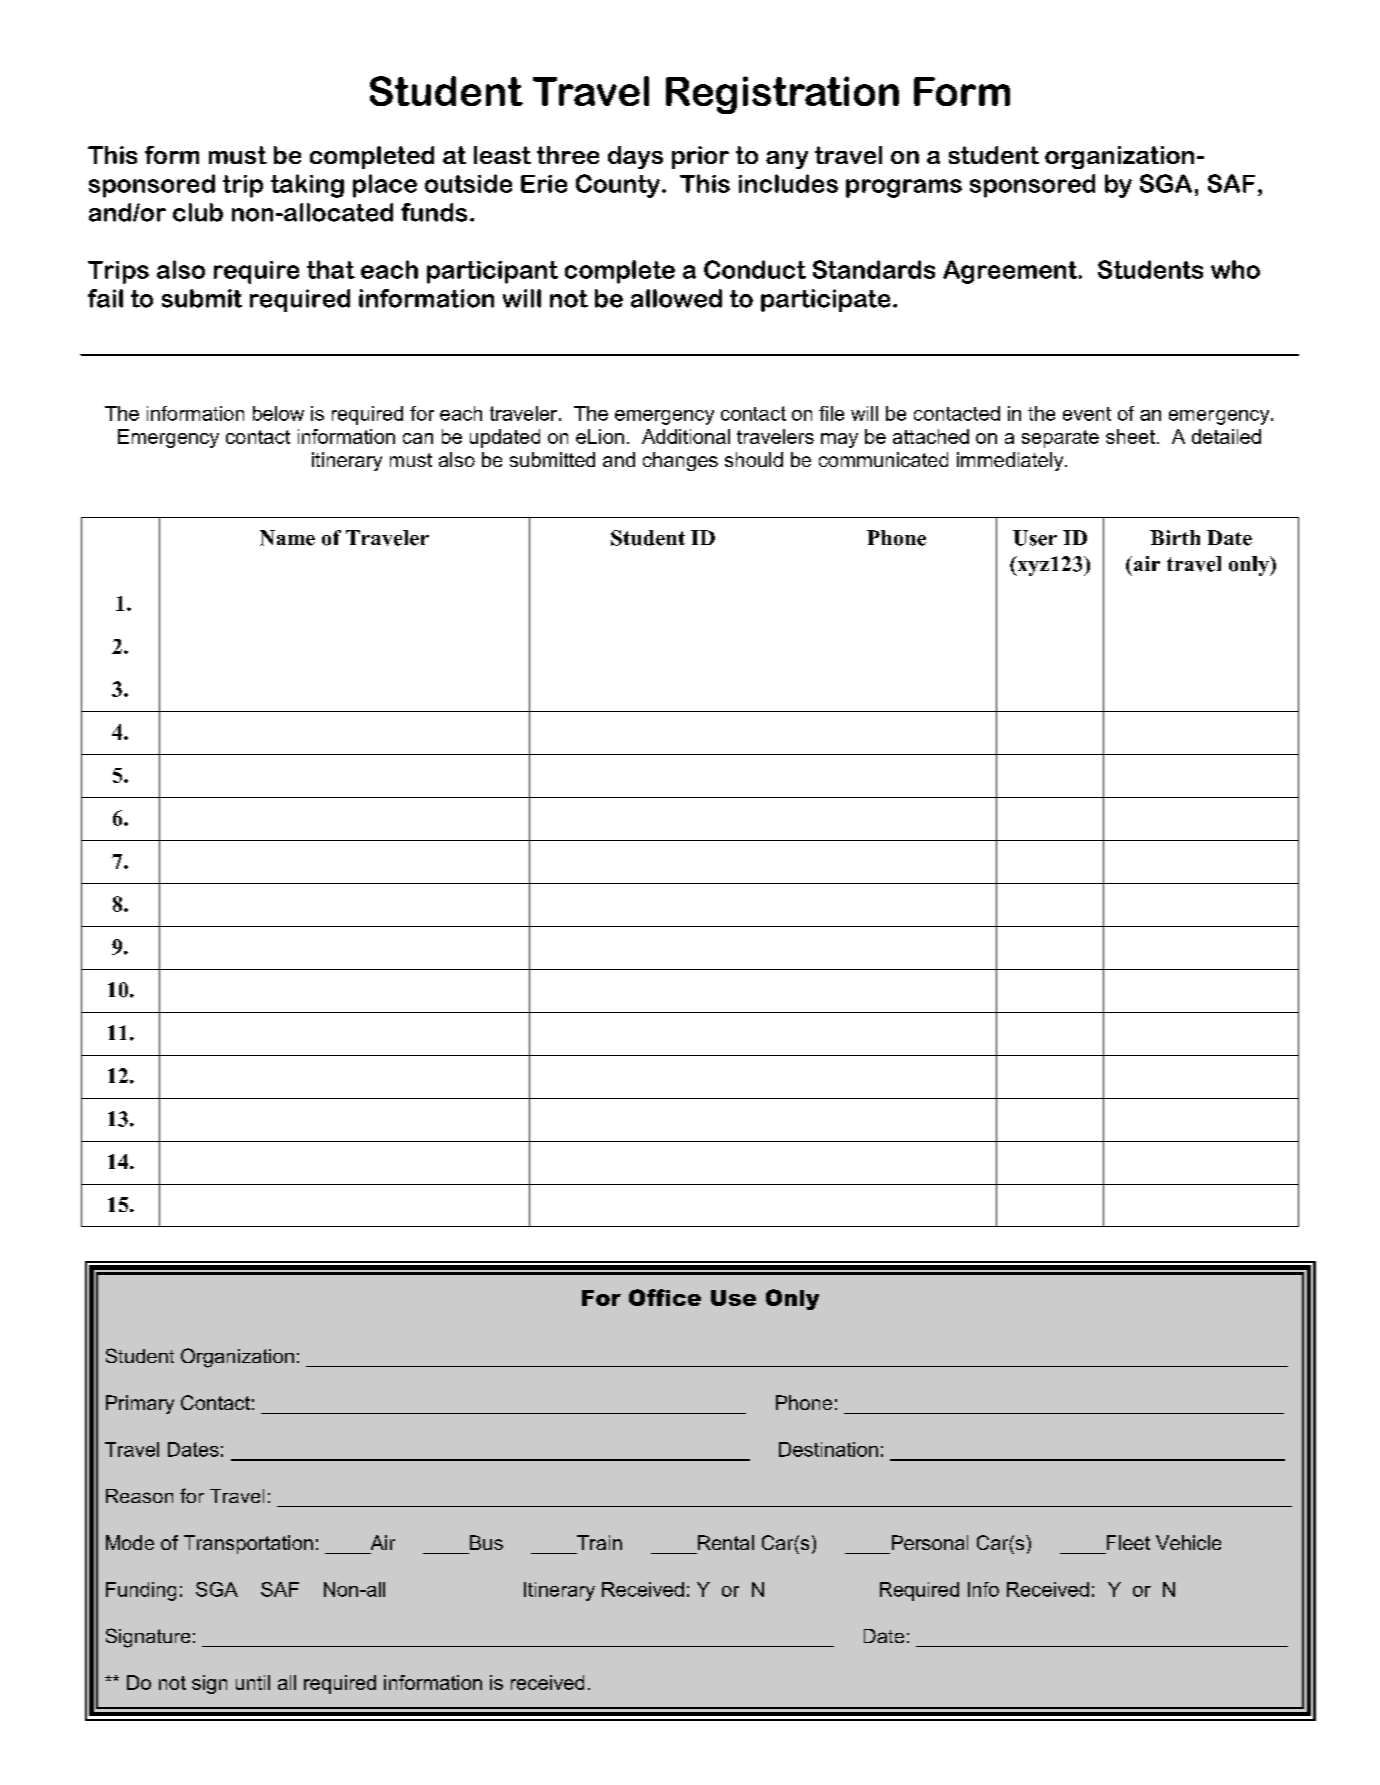  Describe the element at coordinates (287, 538) in the screenshot. I see `Name` at that location.
